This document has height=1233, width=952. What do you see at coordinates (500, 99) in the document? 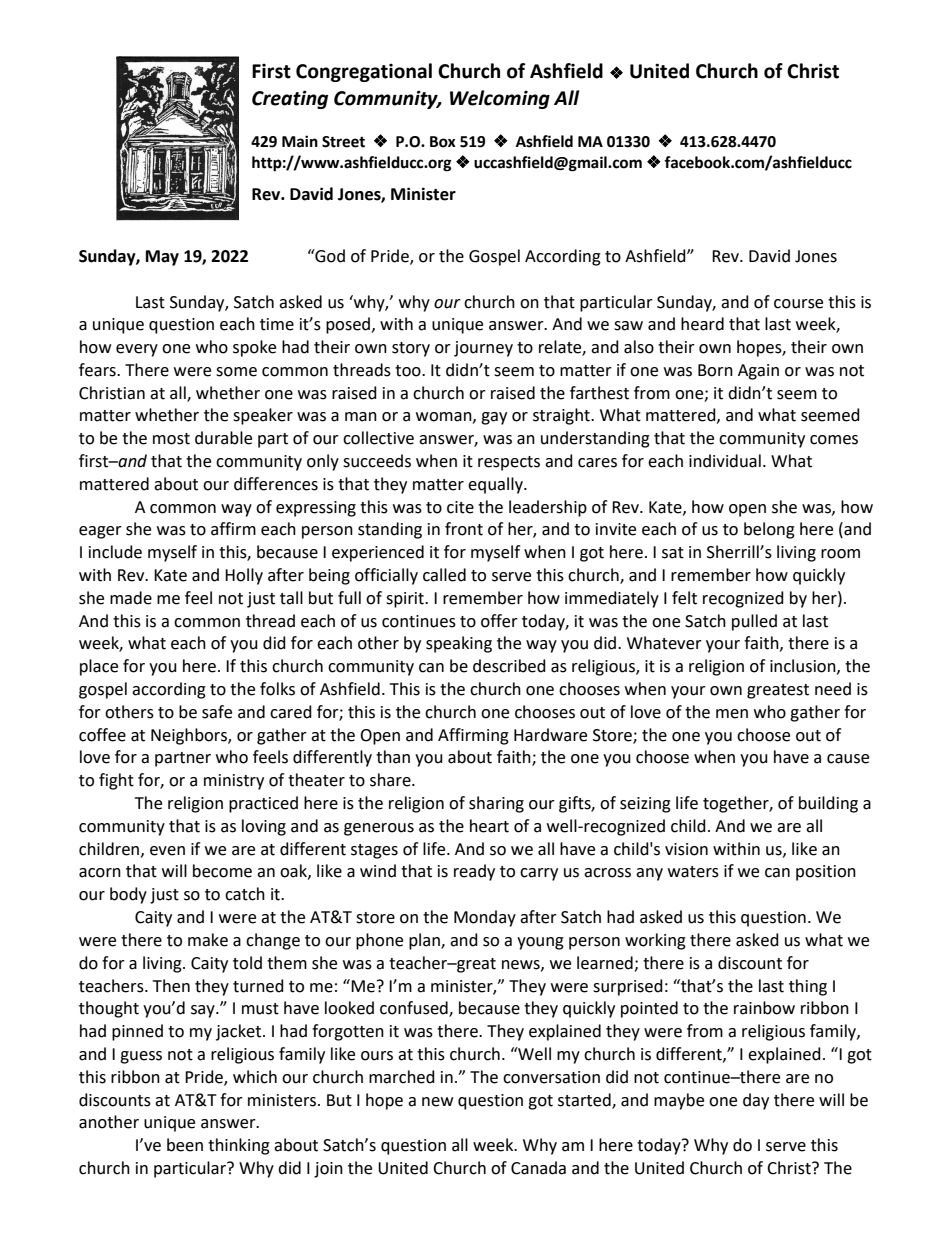
I see `Welcoming` at bounding box center [500, 99].
